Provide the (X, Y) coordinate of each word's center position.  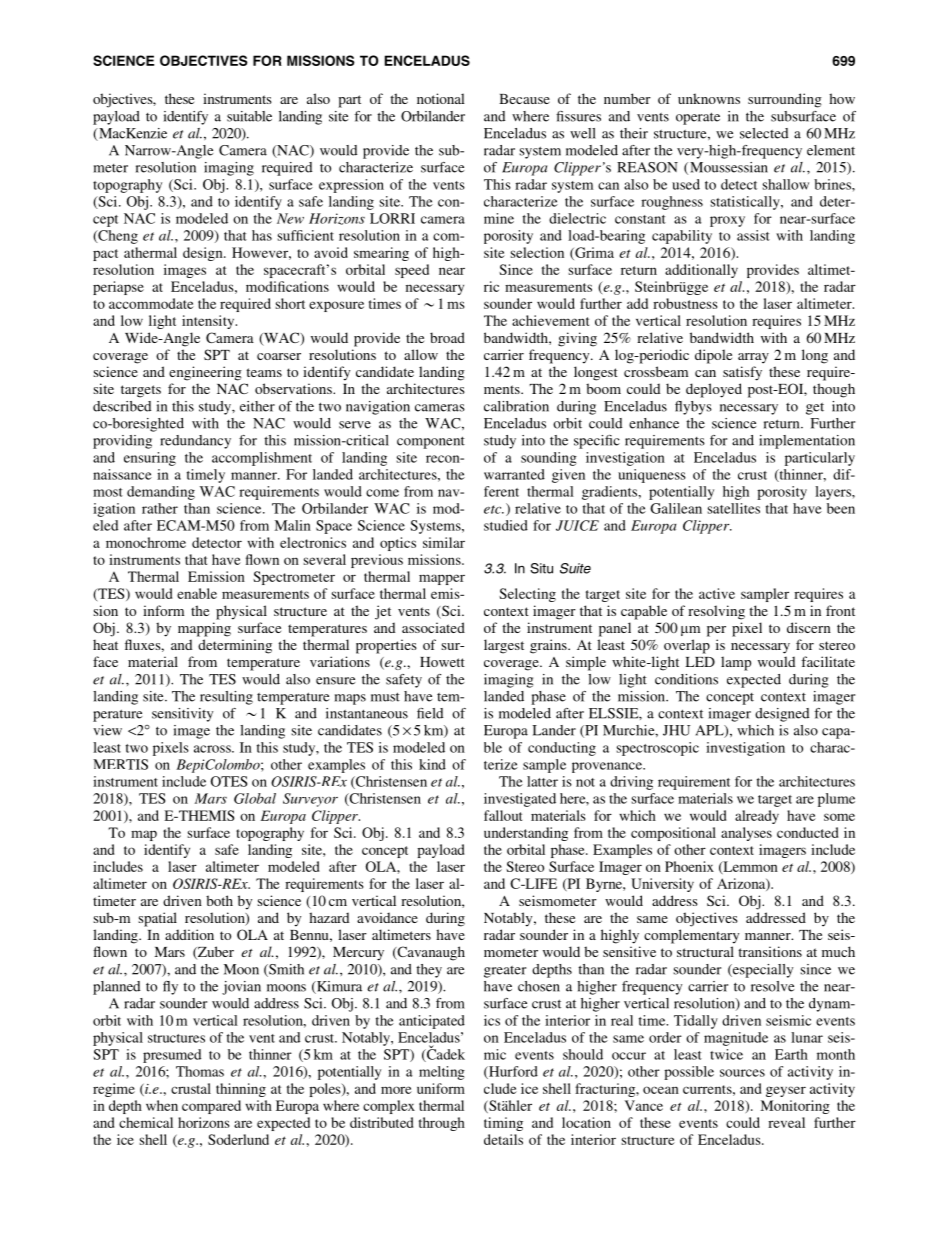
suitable (249, 116)
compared (211, 1107)
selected (764, 133)
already (757, 817)
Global (255, 798)
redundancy (195, 442)
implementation (807, 442)
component (431, 442)
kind (432, 764)
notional (441, 98)
